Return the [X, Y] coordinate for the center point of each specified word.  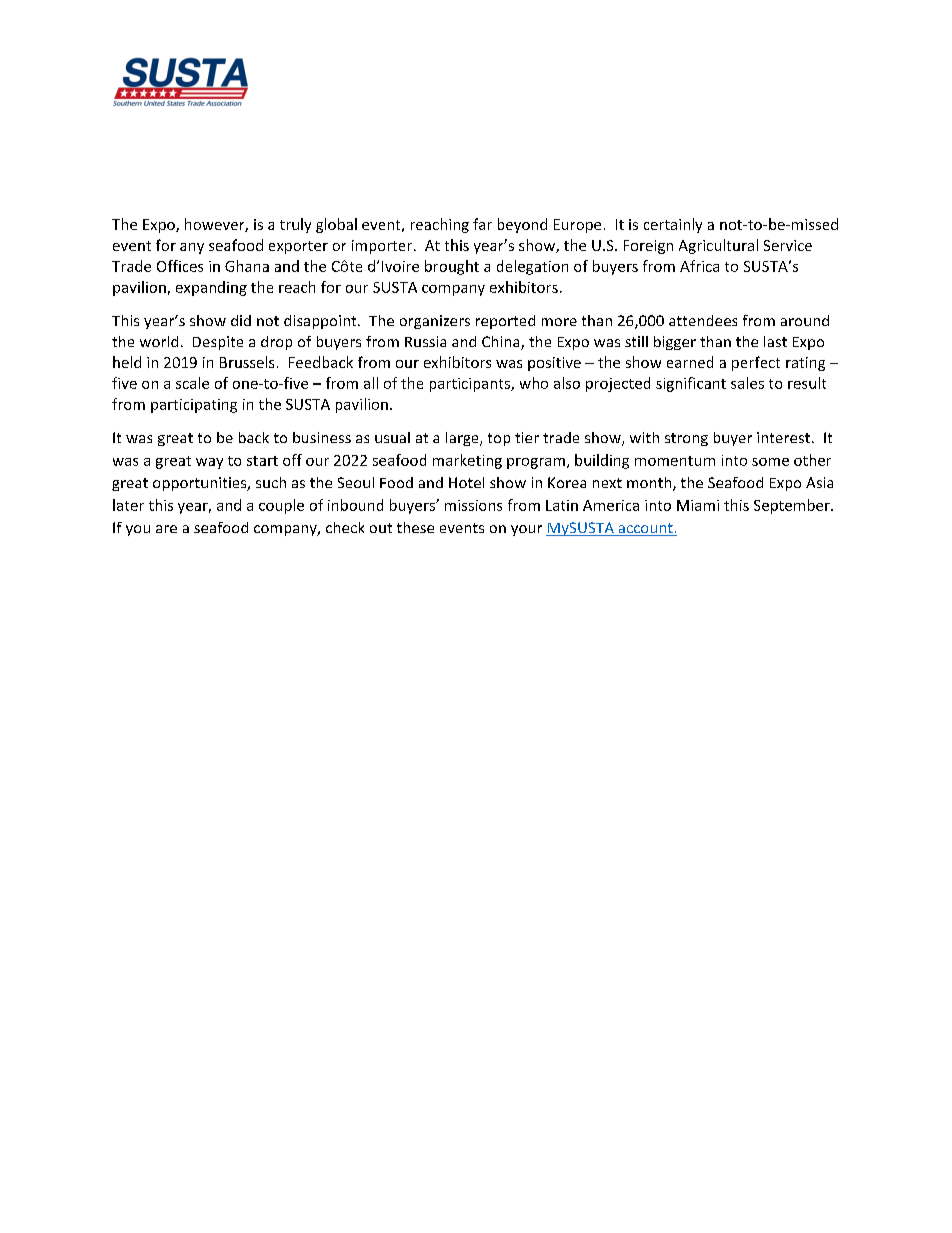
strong [686, 439]
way [209, 463]
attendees [703, 320]
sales [747, 383]
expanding [211, 288]
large [463, 439]
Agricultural [718, 246]
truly [295, 225]
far [482, 224]
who [534, 383]
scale [192, 383]
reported [505, 322]
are [166, 529]
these [415, 527]
